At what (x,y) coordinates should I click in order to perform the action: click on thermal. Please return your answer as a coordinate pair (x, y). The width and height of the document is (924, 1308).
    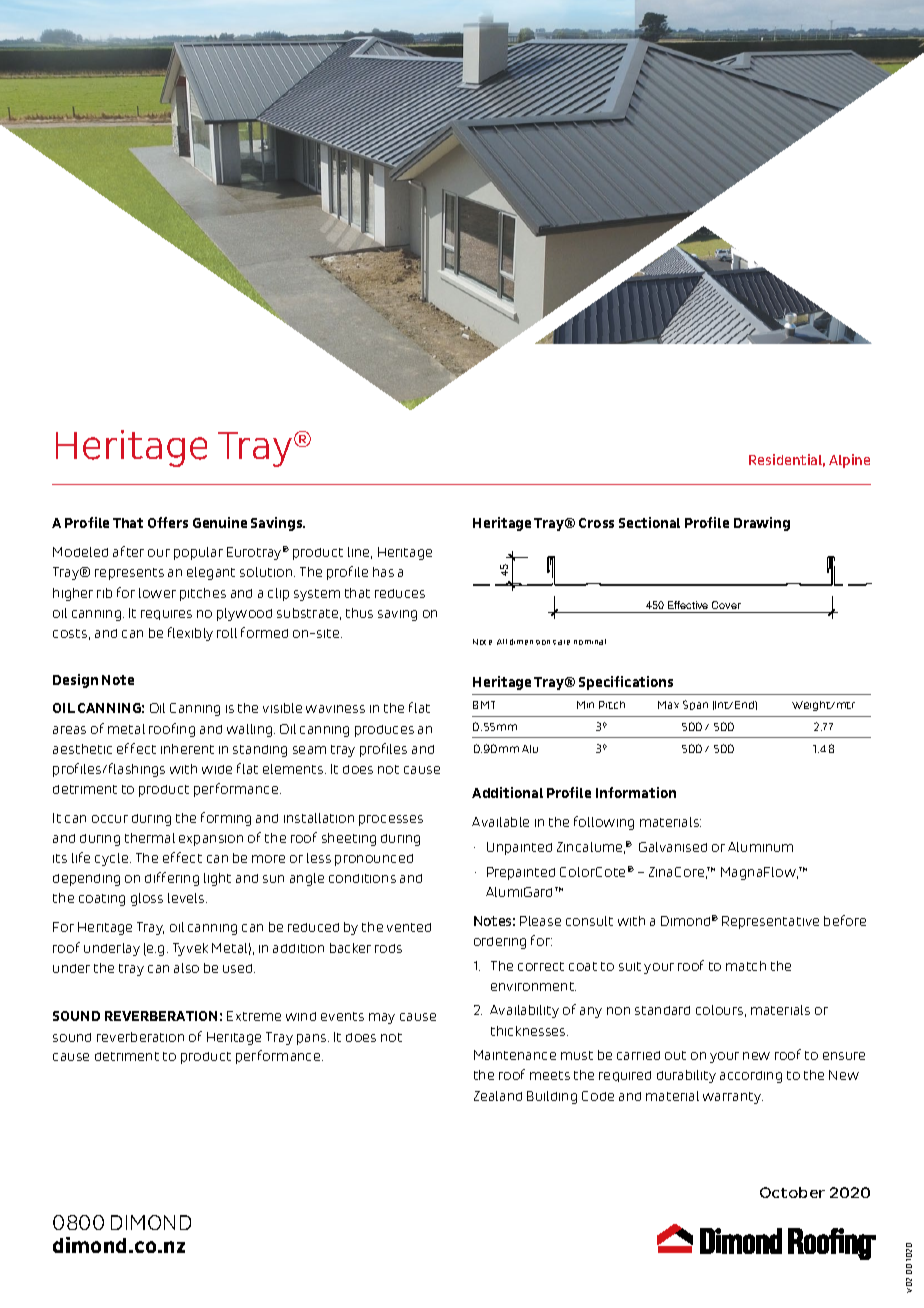
    Looking at the image, I should click on (150, 838).
